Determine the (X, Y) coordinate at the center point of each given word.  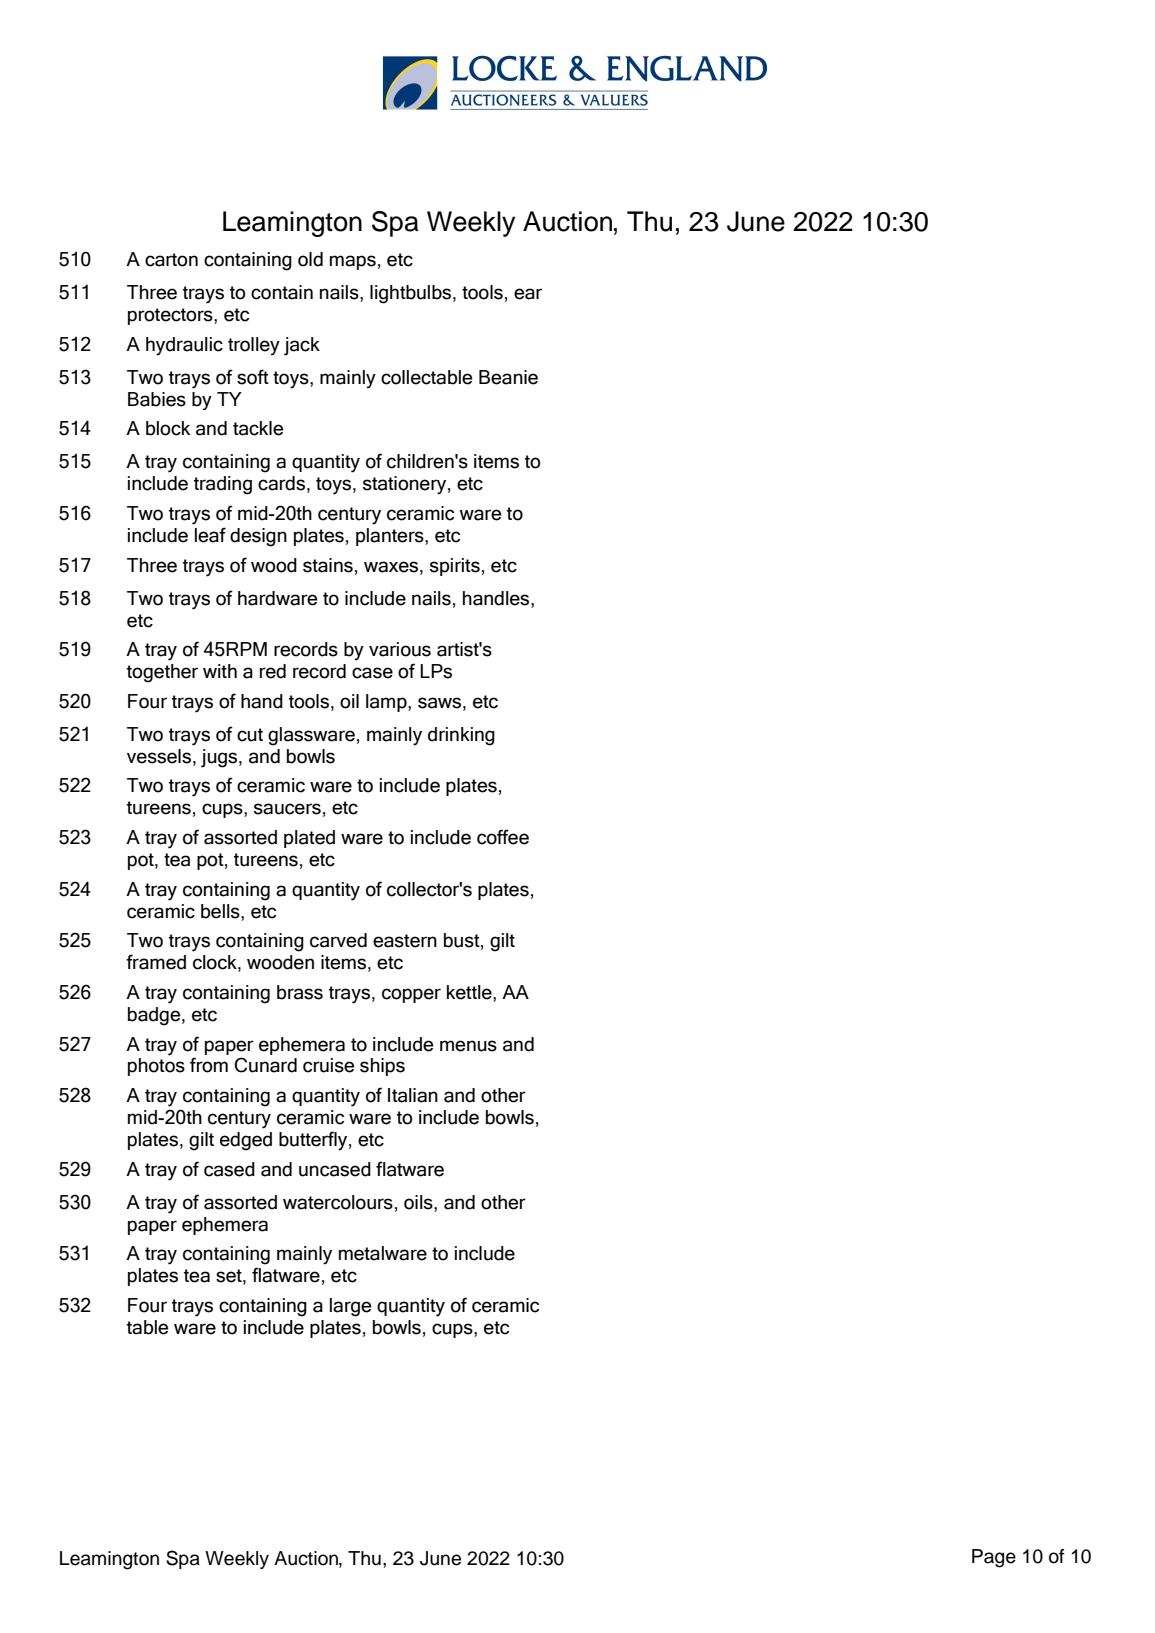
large (351, 1307)
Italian (413, 1095)
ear (528, 294)
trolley (254, 346)
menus (468, 1046)
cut (250, 735)
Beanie (508, 377)
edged (246, 1141)
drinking (461, 736)
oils (419, 1202)
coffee (503, 837)
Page (994, 1558)
